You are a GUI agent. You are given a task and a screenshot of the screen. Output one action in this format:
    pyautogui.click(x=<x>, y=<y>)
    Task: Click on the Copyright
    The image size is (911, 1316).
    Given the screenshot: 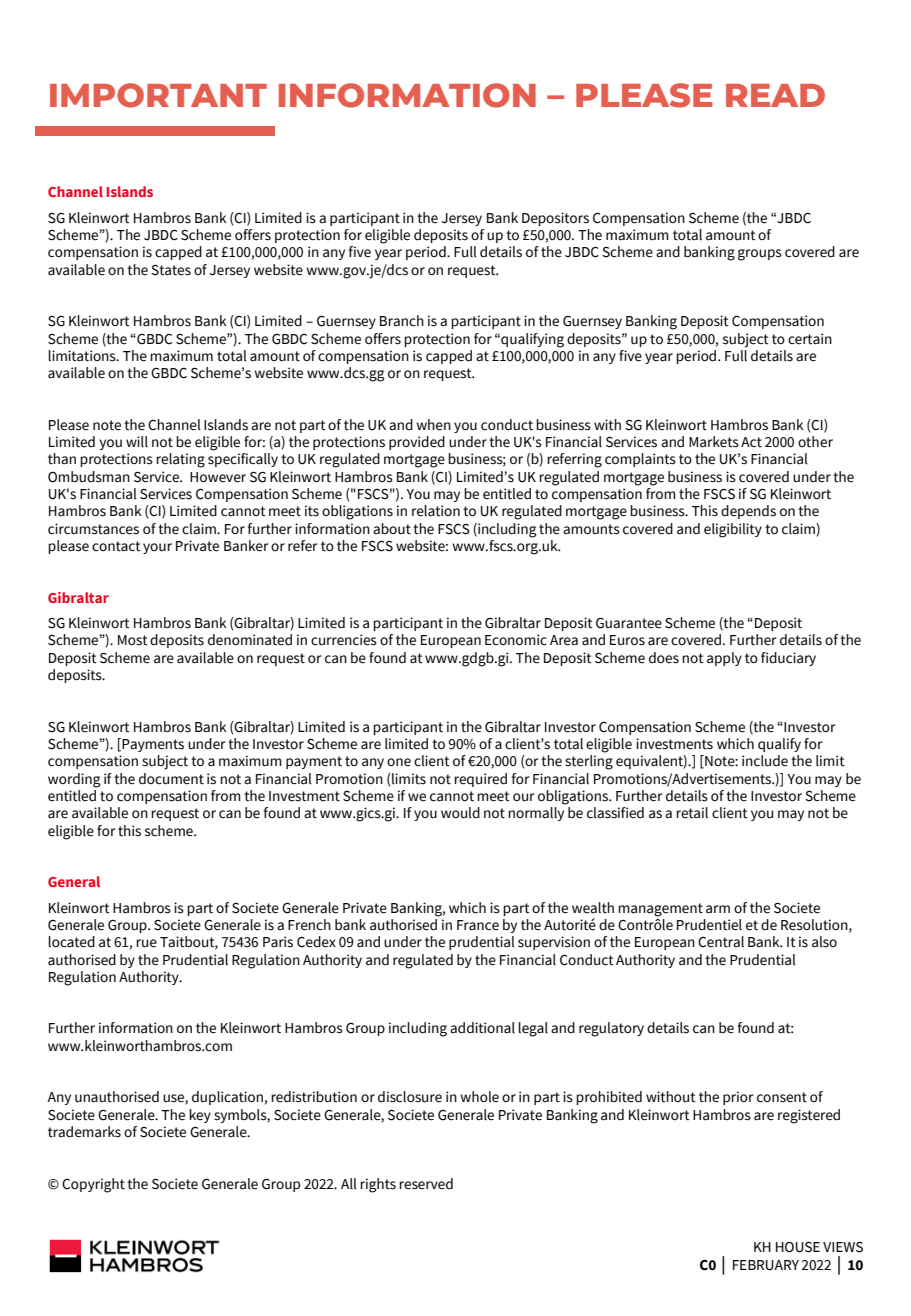 What is the action you would take?
    pyautogui.click(x=93, y=1185)
